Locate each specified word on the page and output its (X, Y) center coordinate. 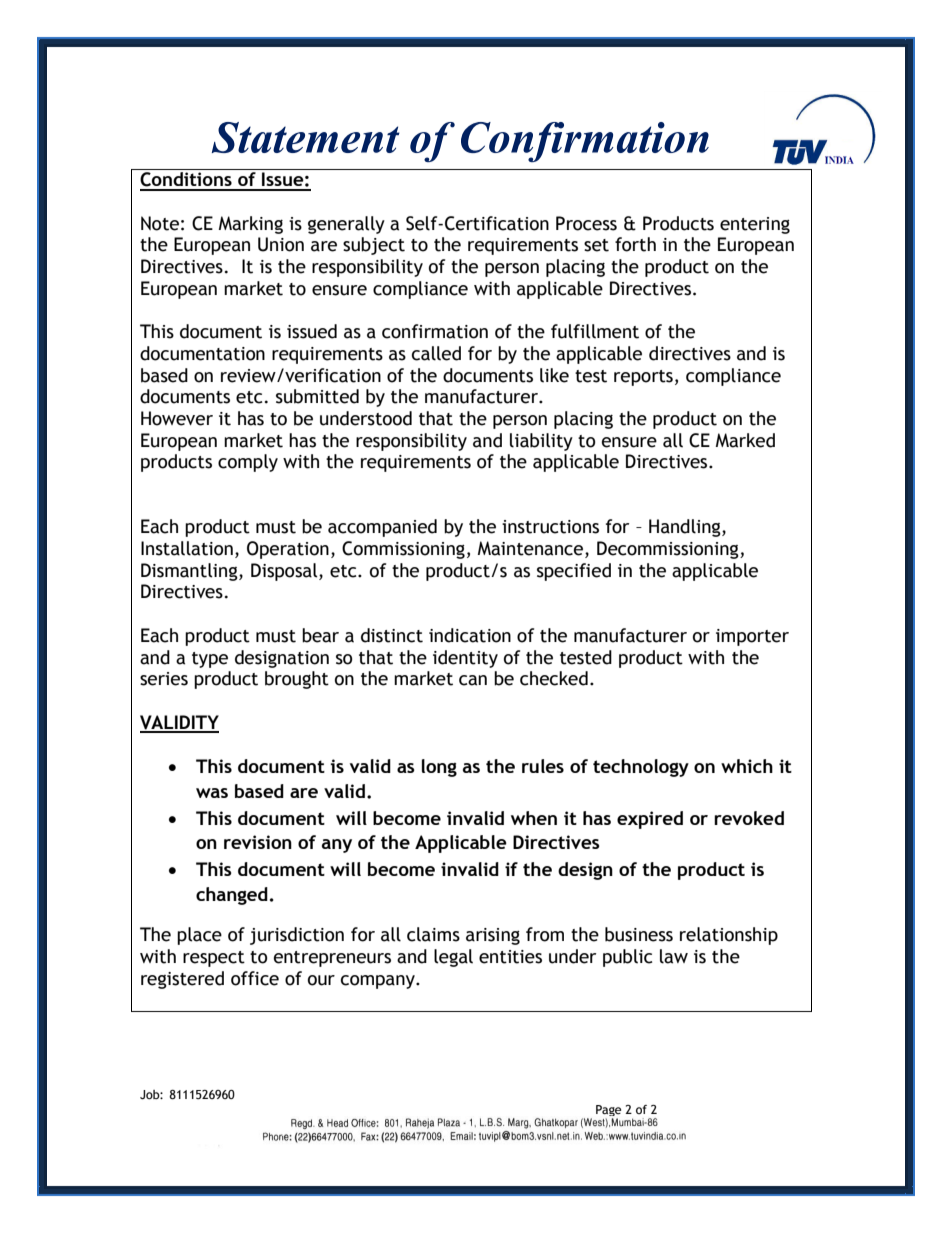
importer (752, 637)
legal (453, 958)
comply (248, 463)
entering (755, 225)
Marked (745, 440)
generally (346, 225)
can (473, 680)
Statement (306, 137)
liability (541, 442)
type (210, 660)
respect (214, 959)
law (674, 956)
